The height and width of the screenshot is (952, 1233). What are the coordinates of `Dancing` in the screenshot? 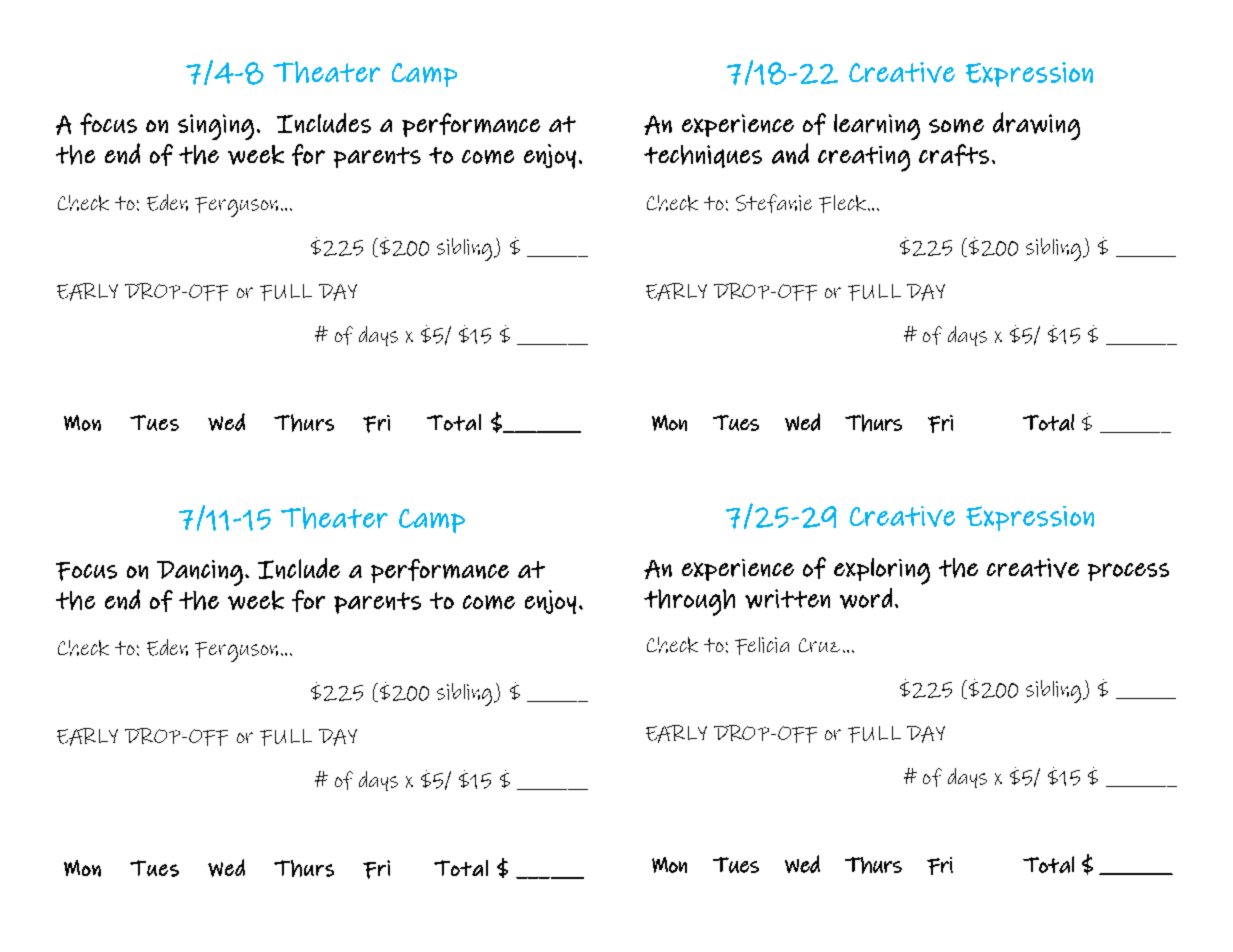 It's located at (200, 573).
